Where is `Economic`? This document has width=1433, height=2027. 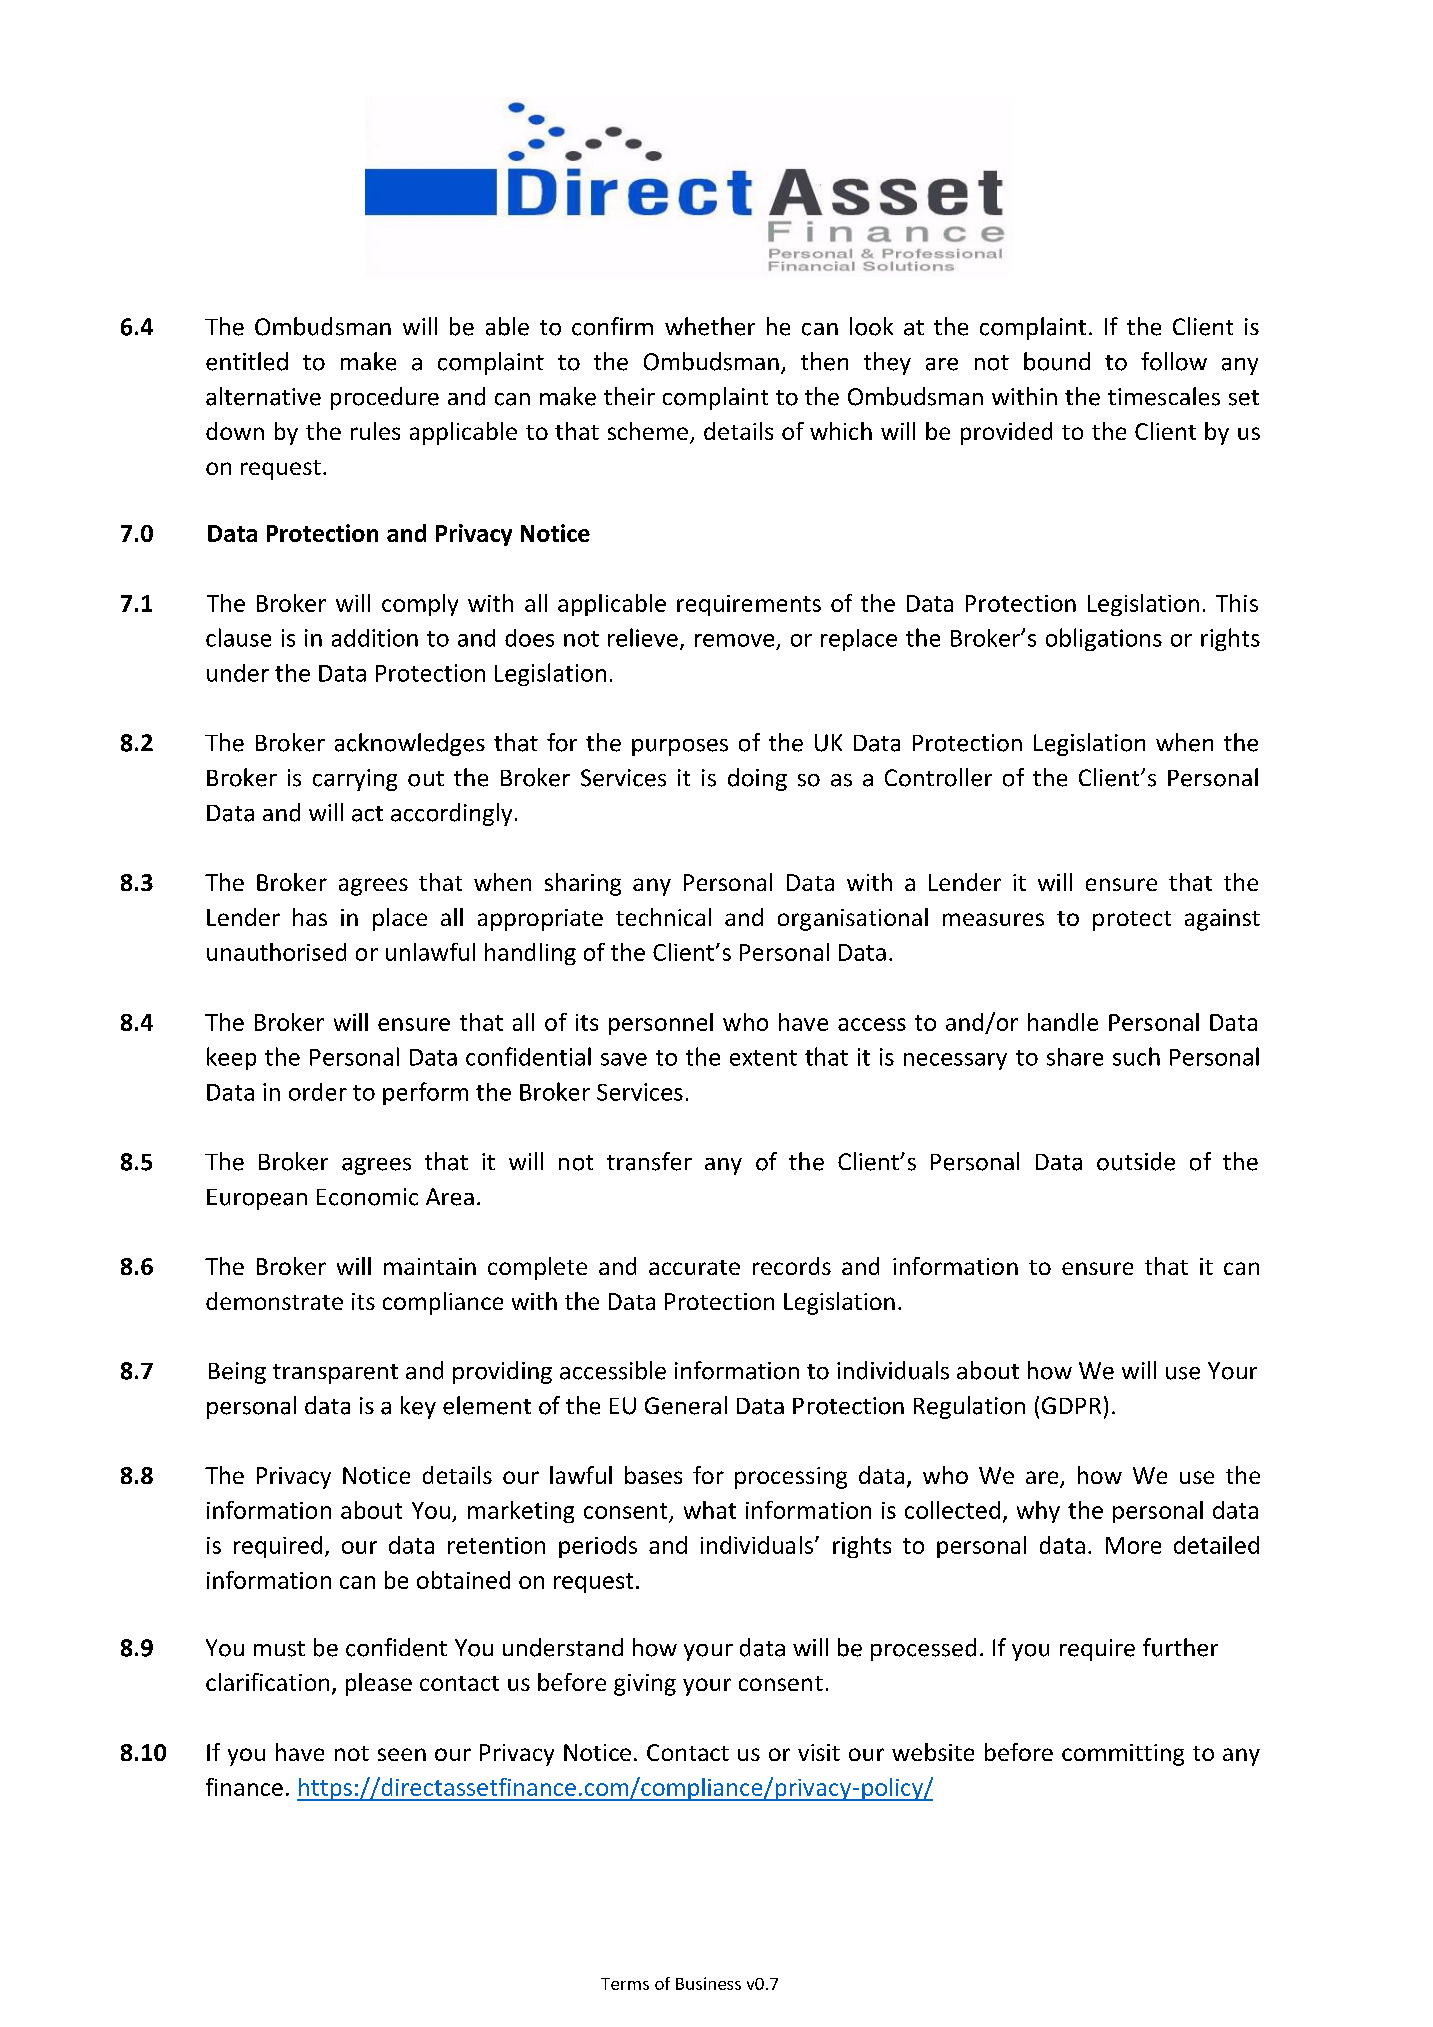
Economic is located at coordinates (367, 1197).
